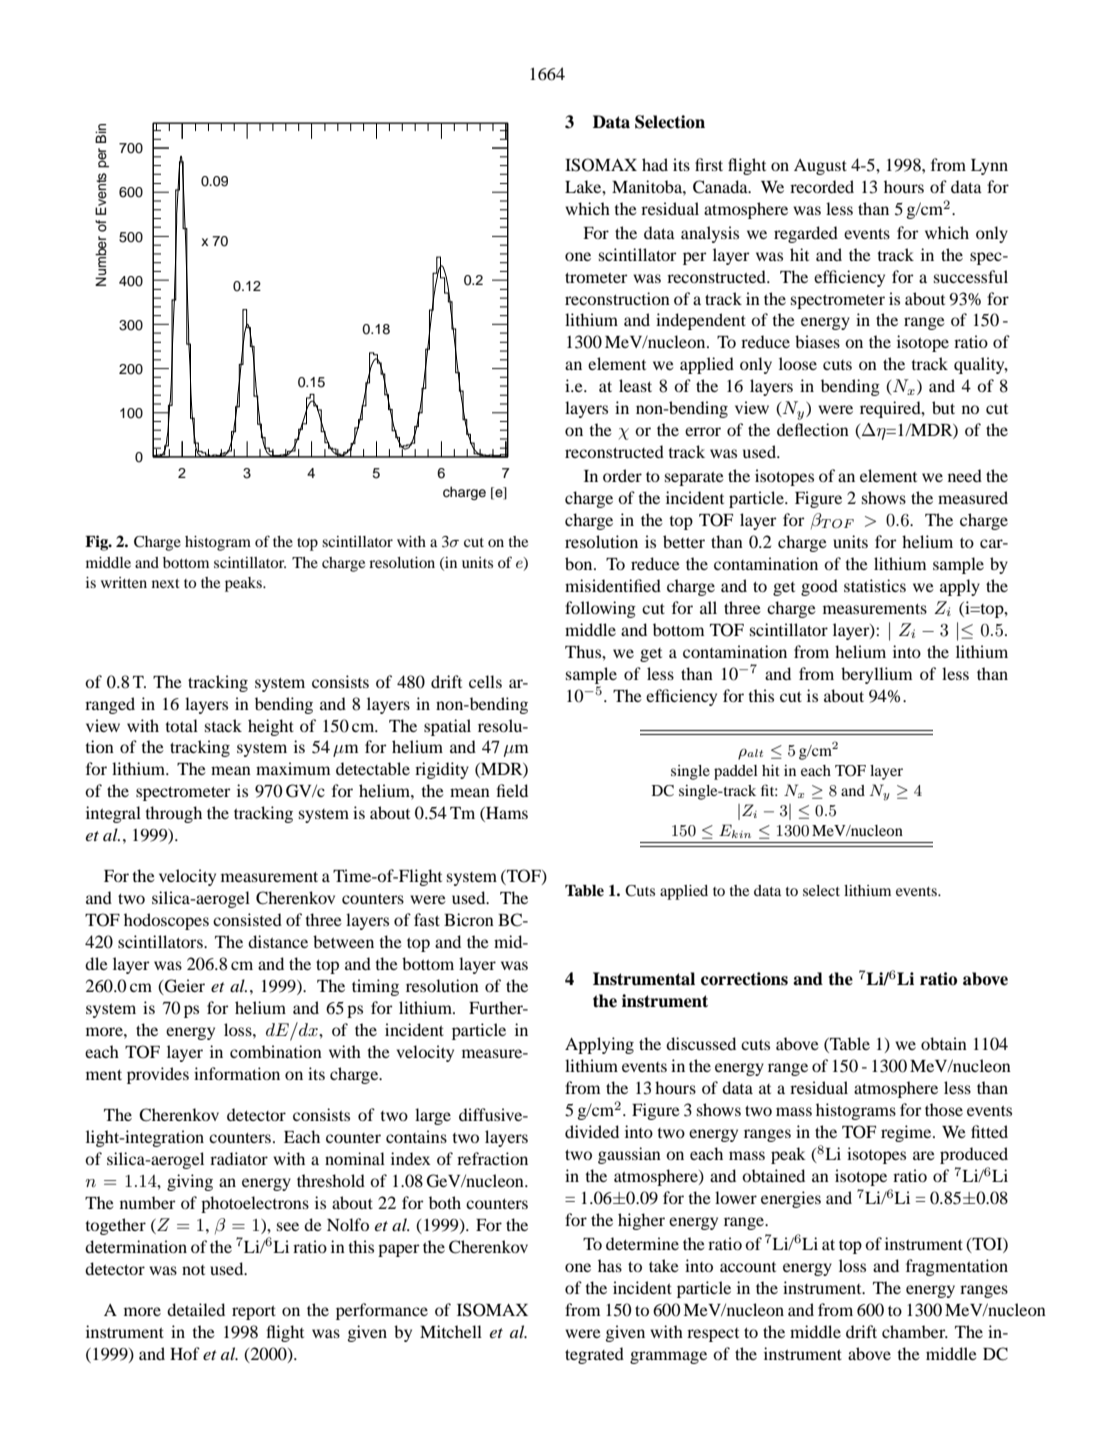 The width and height of the page is (1095, 1444). I want to click on has, so click(610, 1265).
